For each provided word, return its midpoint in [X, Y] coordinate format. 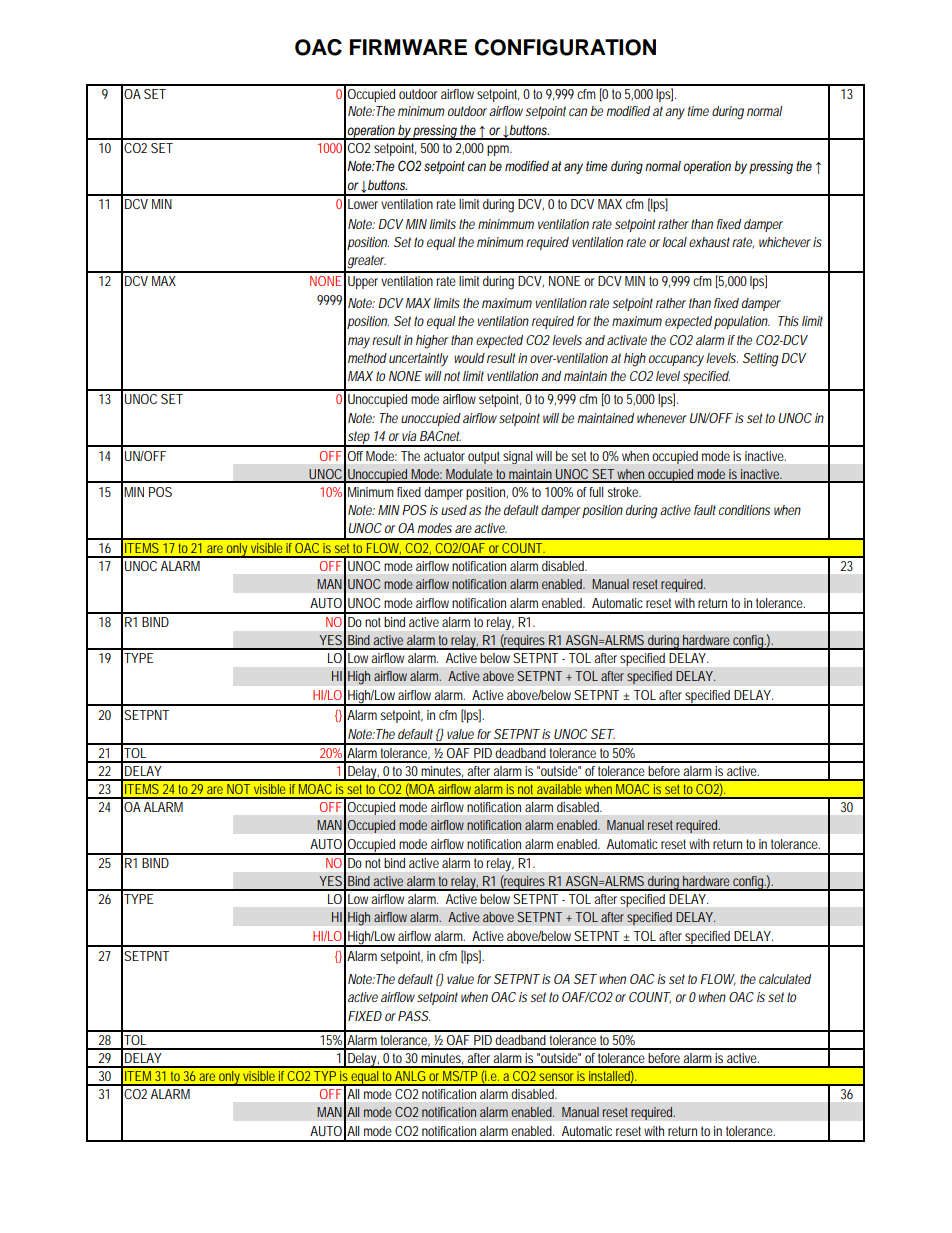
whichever [785, 242]
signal [517, 457]
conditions [744, 510]
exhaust [711, 242]
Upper [363, 282]
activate [627, 340]
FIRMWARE [408, 47]
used [454, 510]
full [596, 492]
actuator [444, 456]
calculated [785, 979]
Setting [761, 360]
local [674, 242]
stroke [624, 492]
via [409, 436]
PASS [414, 1016]
